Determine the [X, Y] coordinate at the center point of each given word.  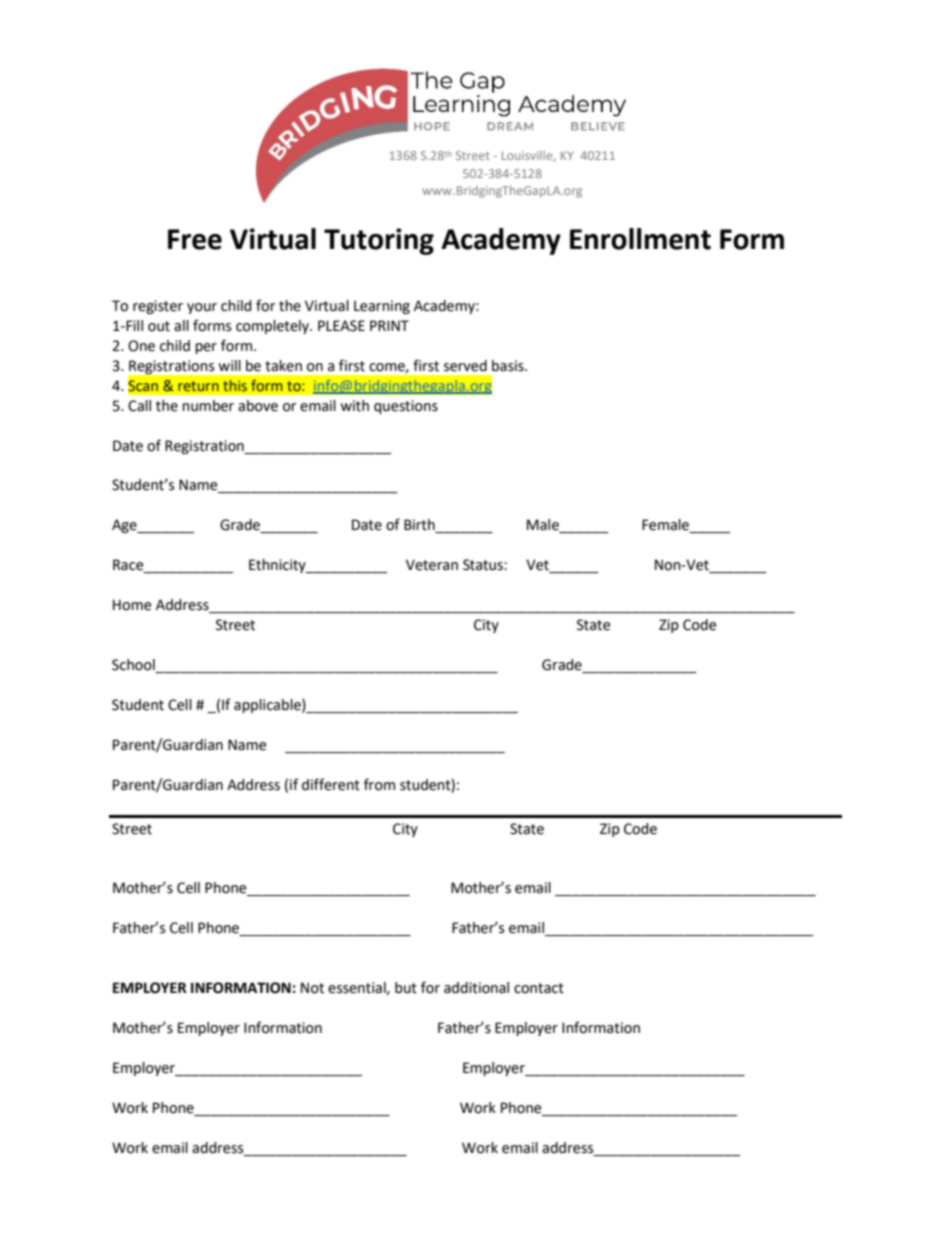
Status [484, 565]
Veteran [432, 565]
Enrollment [640, 239]
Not [312, 988]
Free [195, 239]
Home [132, 605]
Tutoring [379, 241]
